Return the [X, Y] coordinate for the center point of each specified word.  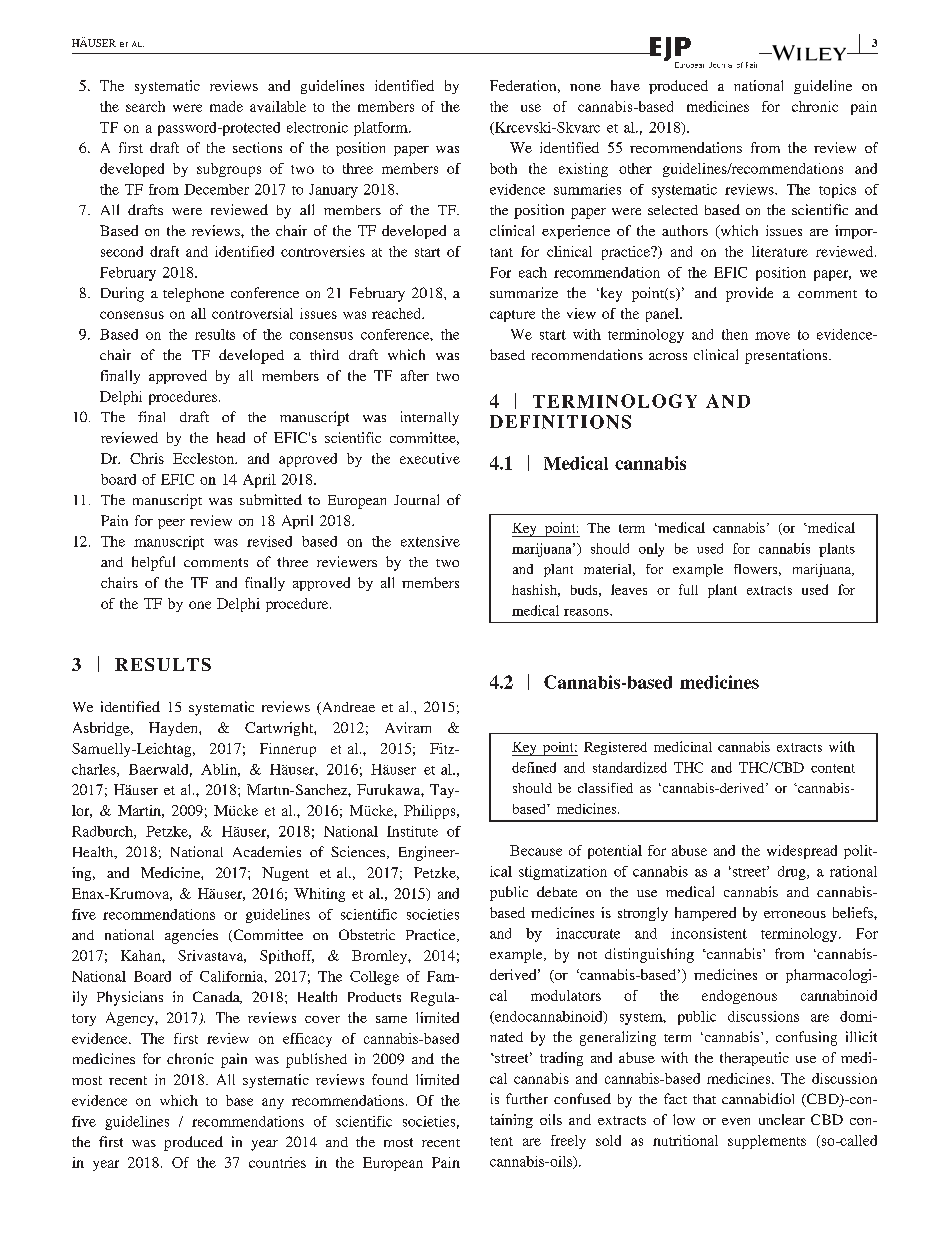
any [273, 1103]
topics [837, 191]
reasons [587, 612]
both [503, 168]
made [226, 106]
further [527, 1098]
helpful [153, 563]
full [688, 589]
